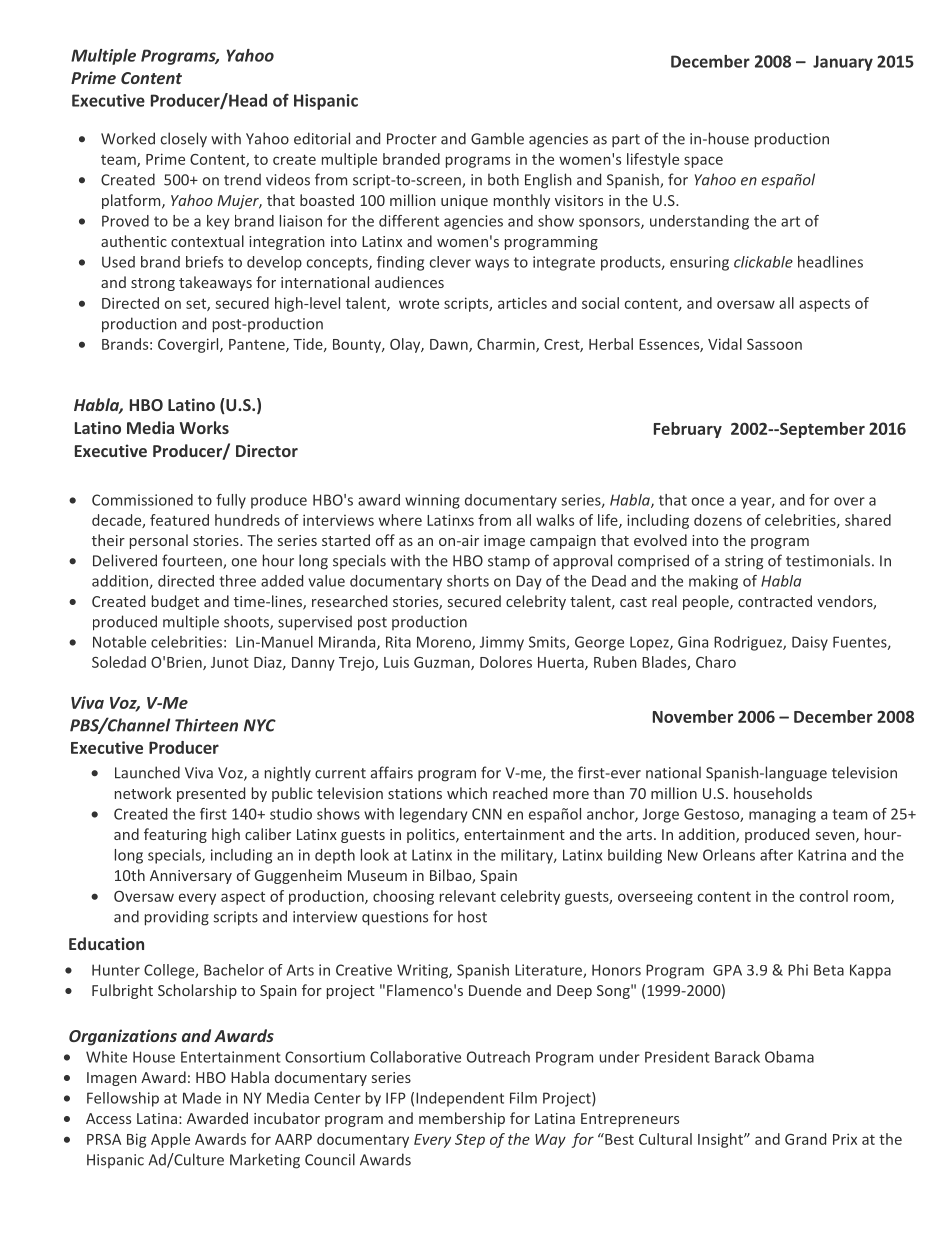  I want to click on presented, so click(211, 794).
